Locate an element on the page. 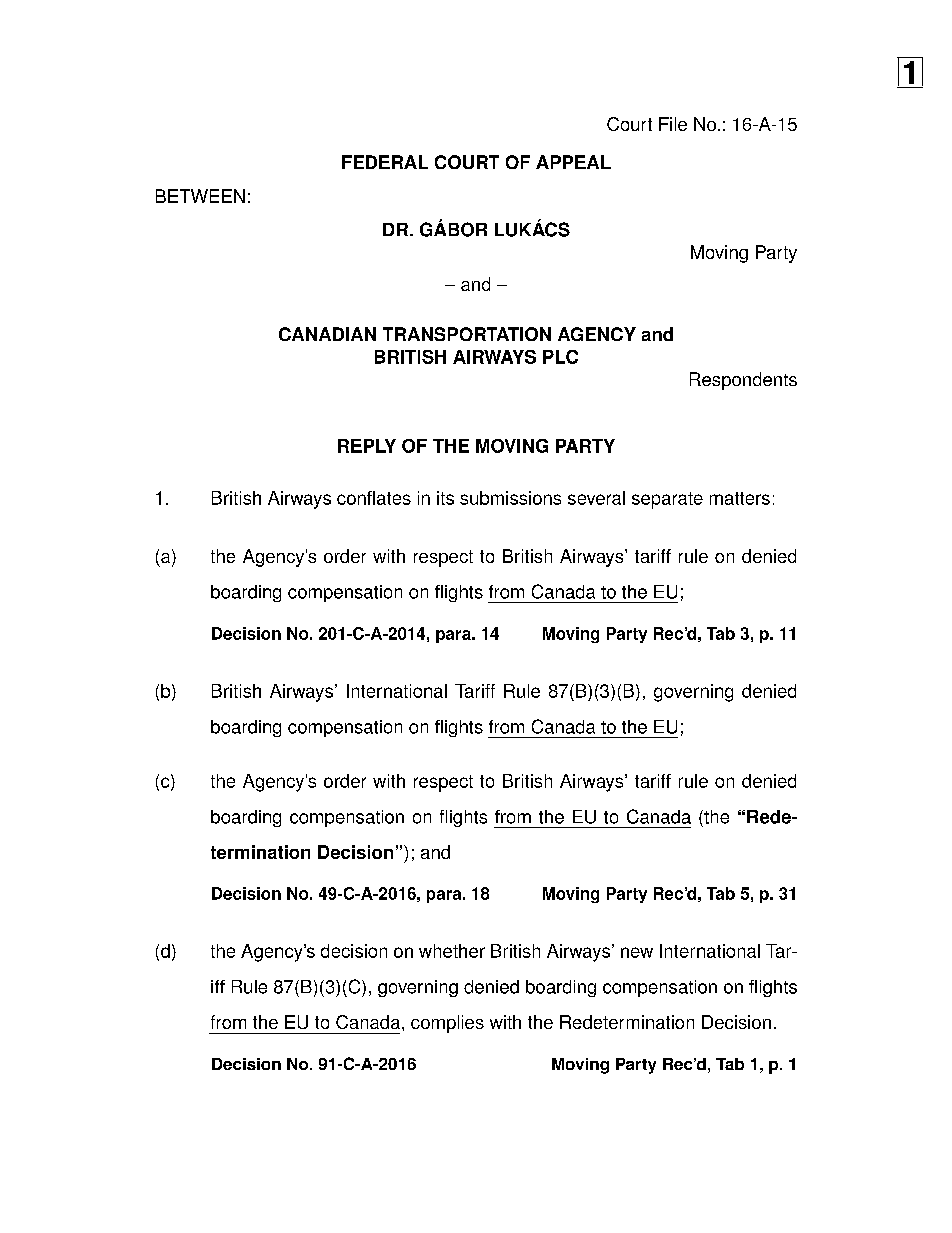 The width and height of the image is (952, 1233). BETWEEN is located at coordinates (200, 196).
